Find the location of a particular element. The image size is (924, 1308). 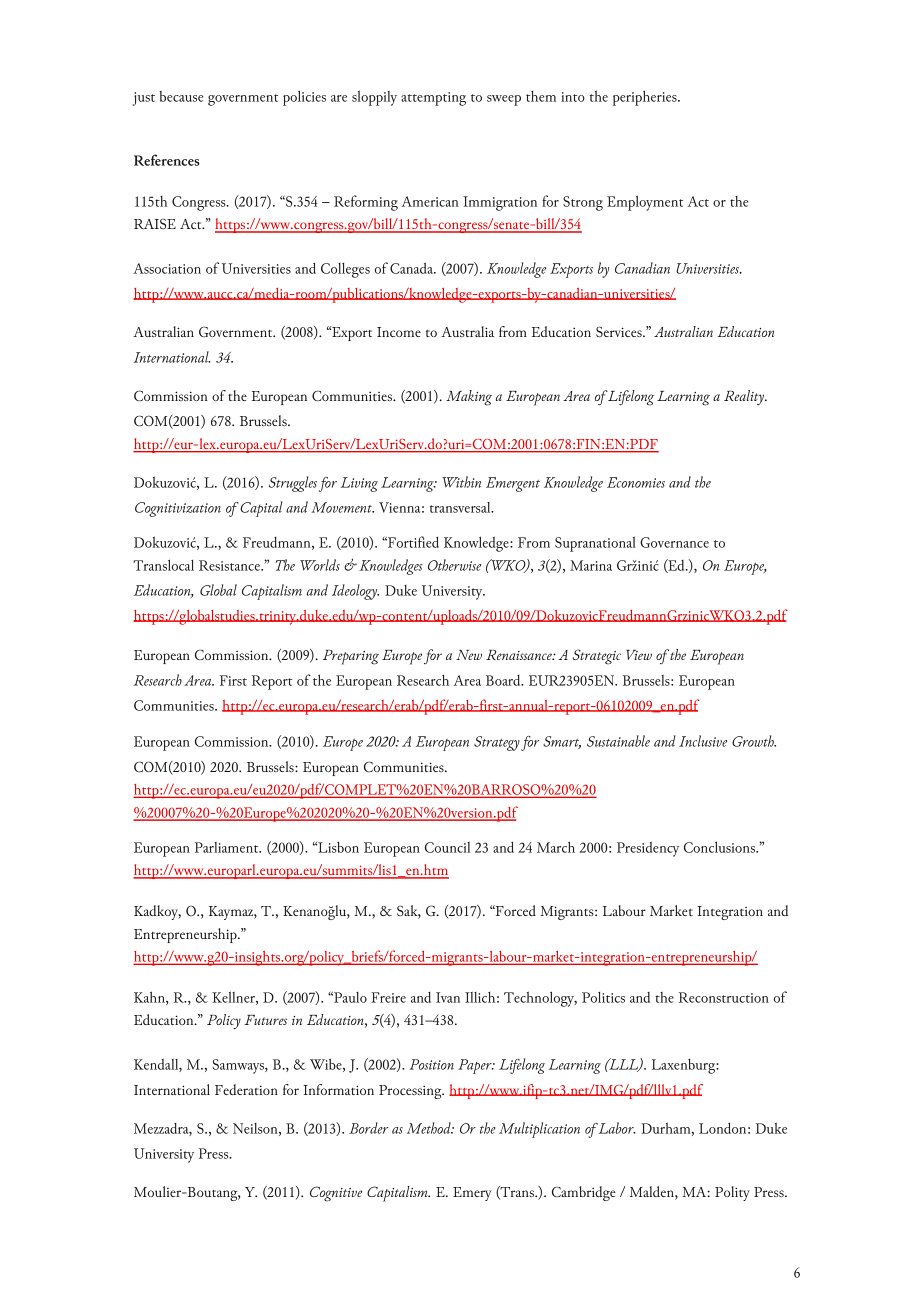

attempting is located at coordinates (433, 99).
